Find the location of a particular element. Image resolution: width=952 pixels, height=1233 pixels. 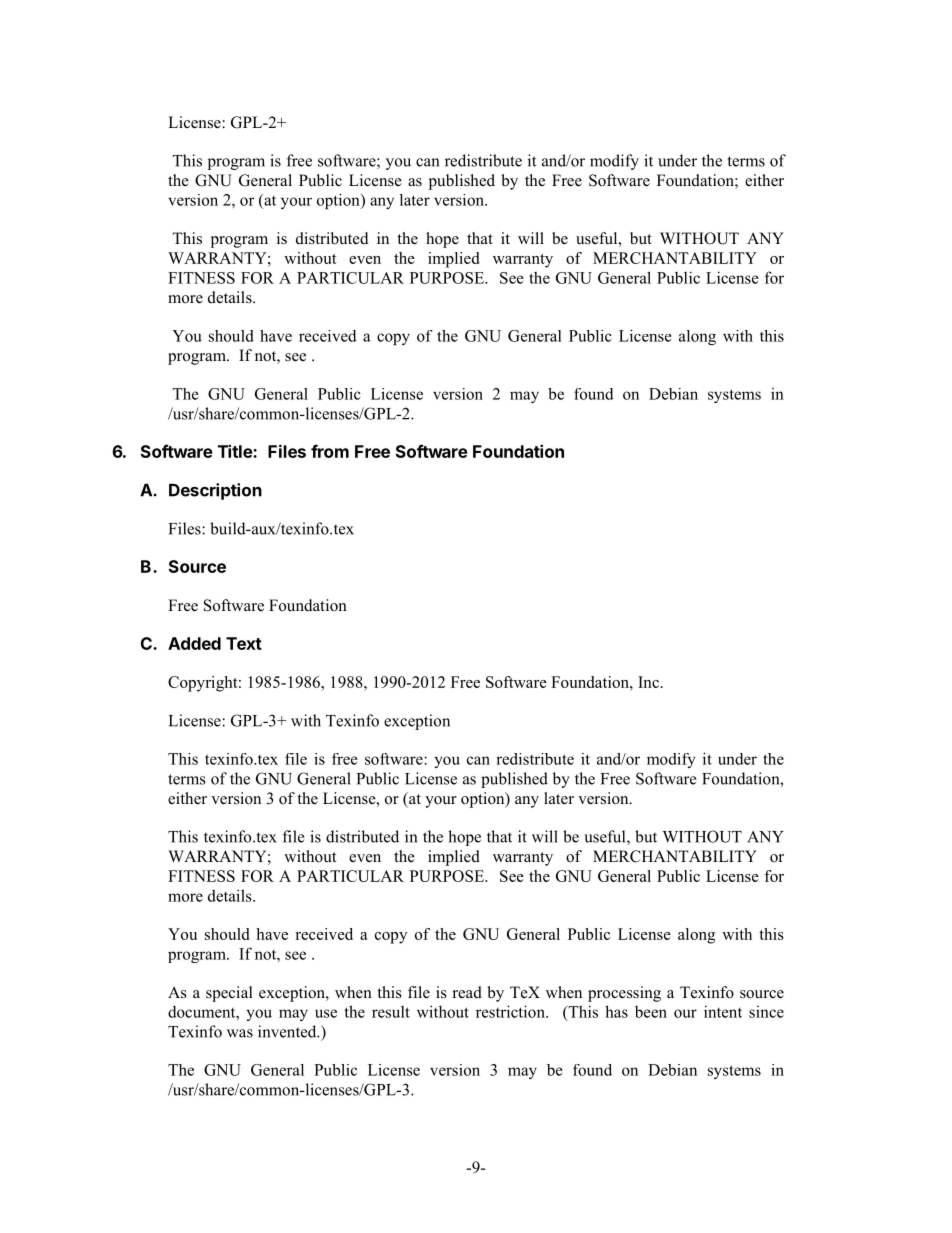

Added is located at coordinates (194, 643).
